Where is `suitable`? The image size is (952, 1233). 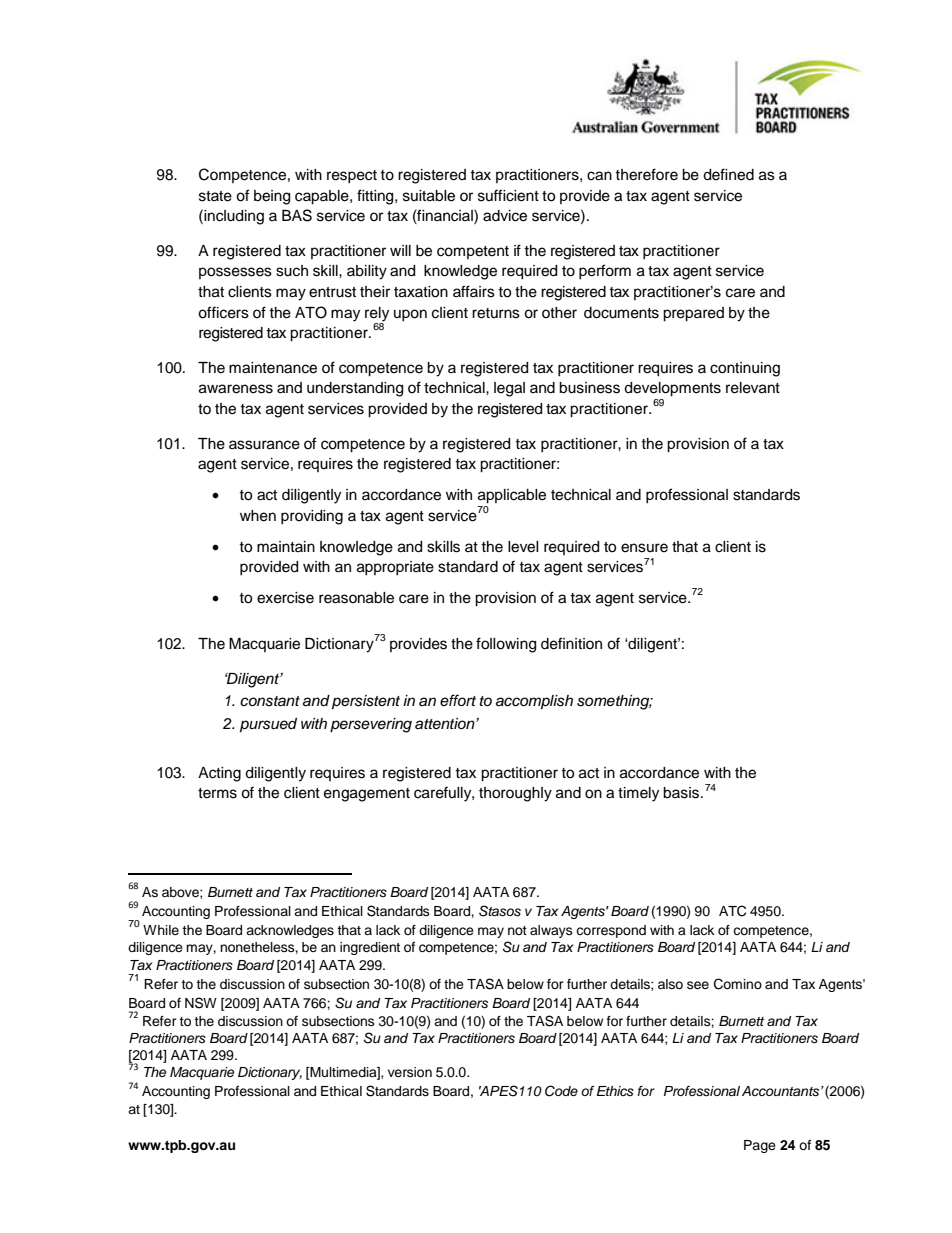
suitable is located at coordinates (429, 196).
